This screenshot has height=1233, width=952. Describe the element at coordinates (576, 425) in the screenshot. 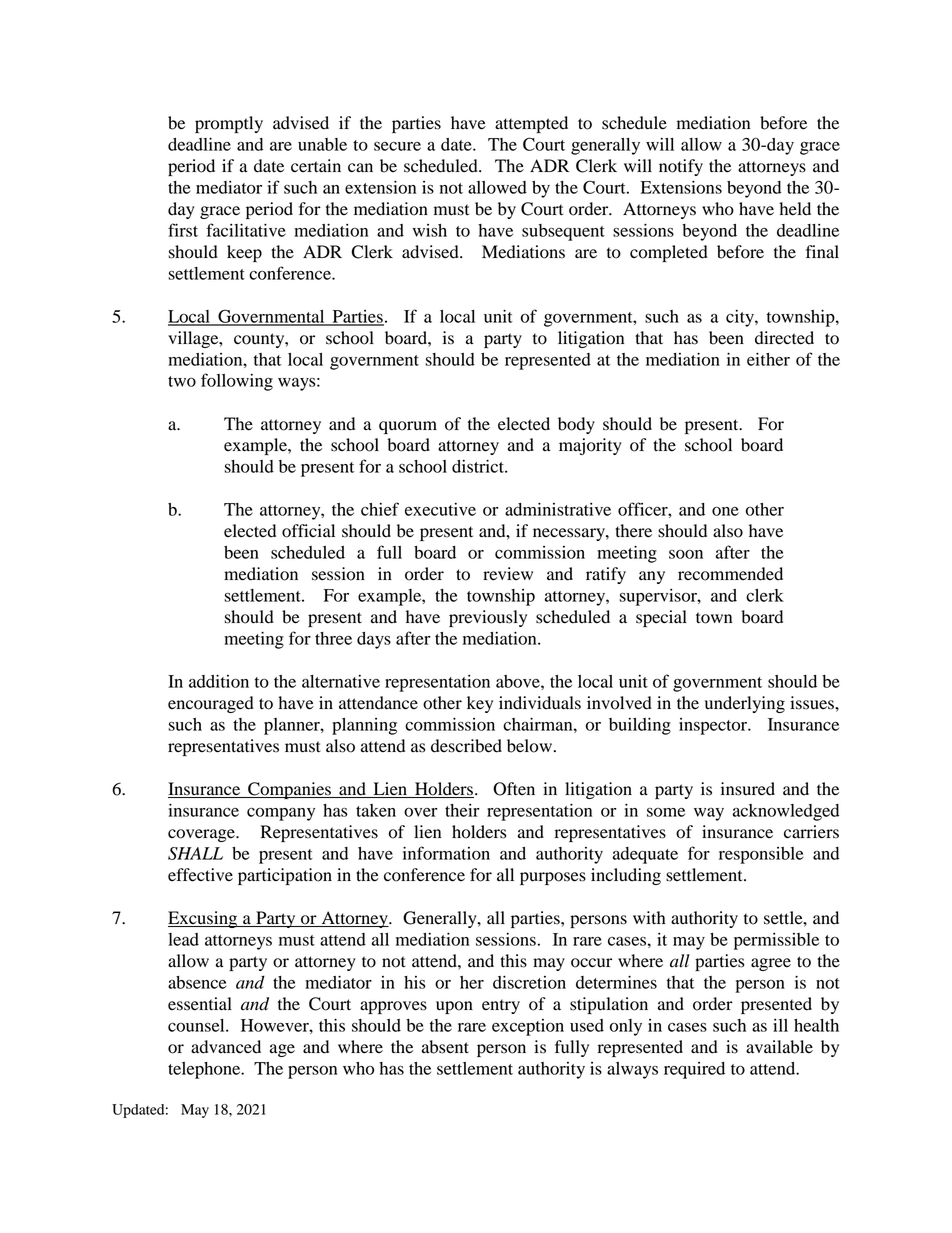

I see `body` at that location.
